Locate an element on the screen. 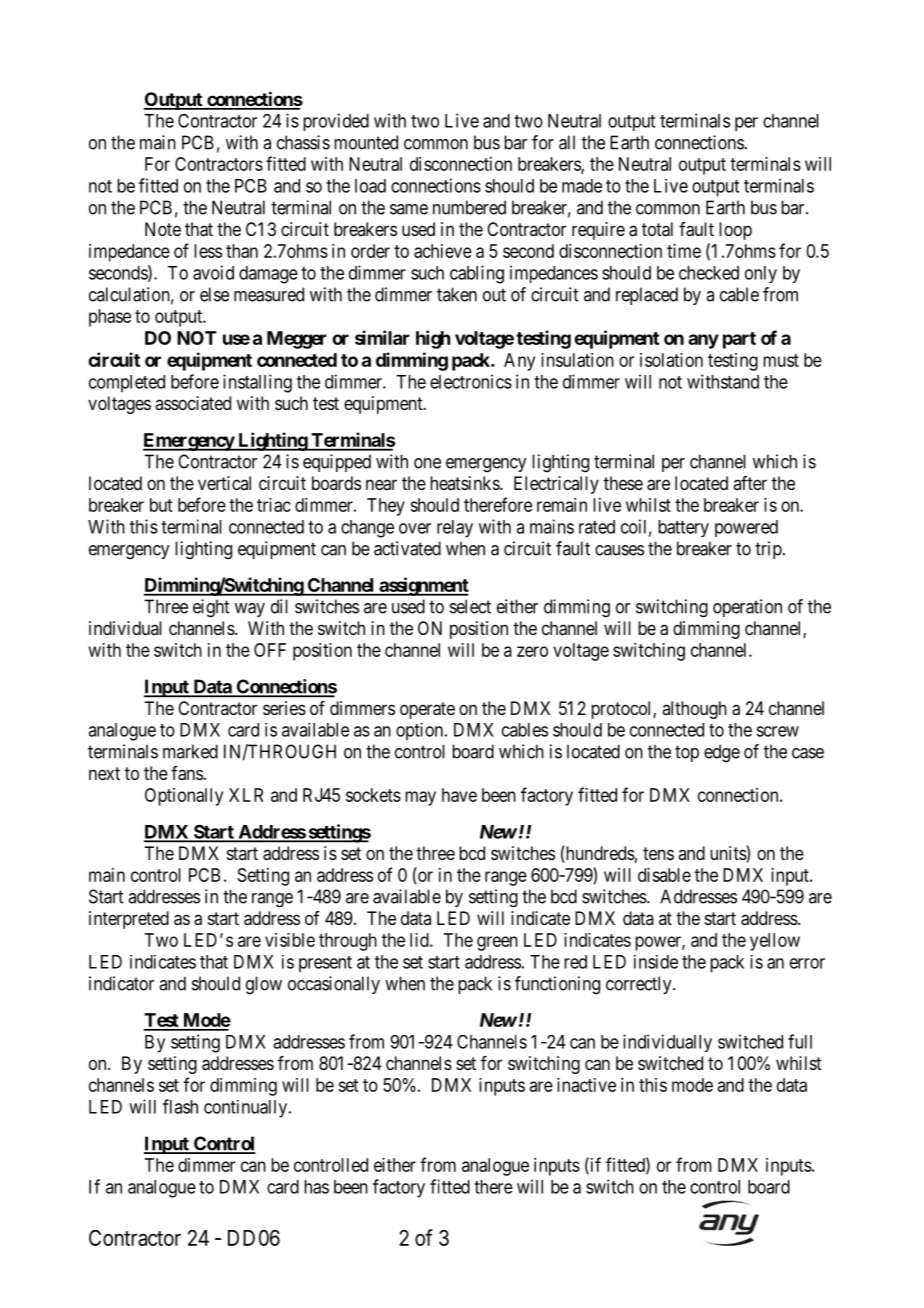 The image size is (924, 1308). loop is located at coordinates (735, 231).
